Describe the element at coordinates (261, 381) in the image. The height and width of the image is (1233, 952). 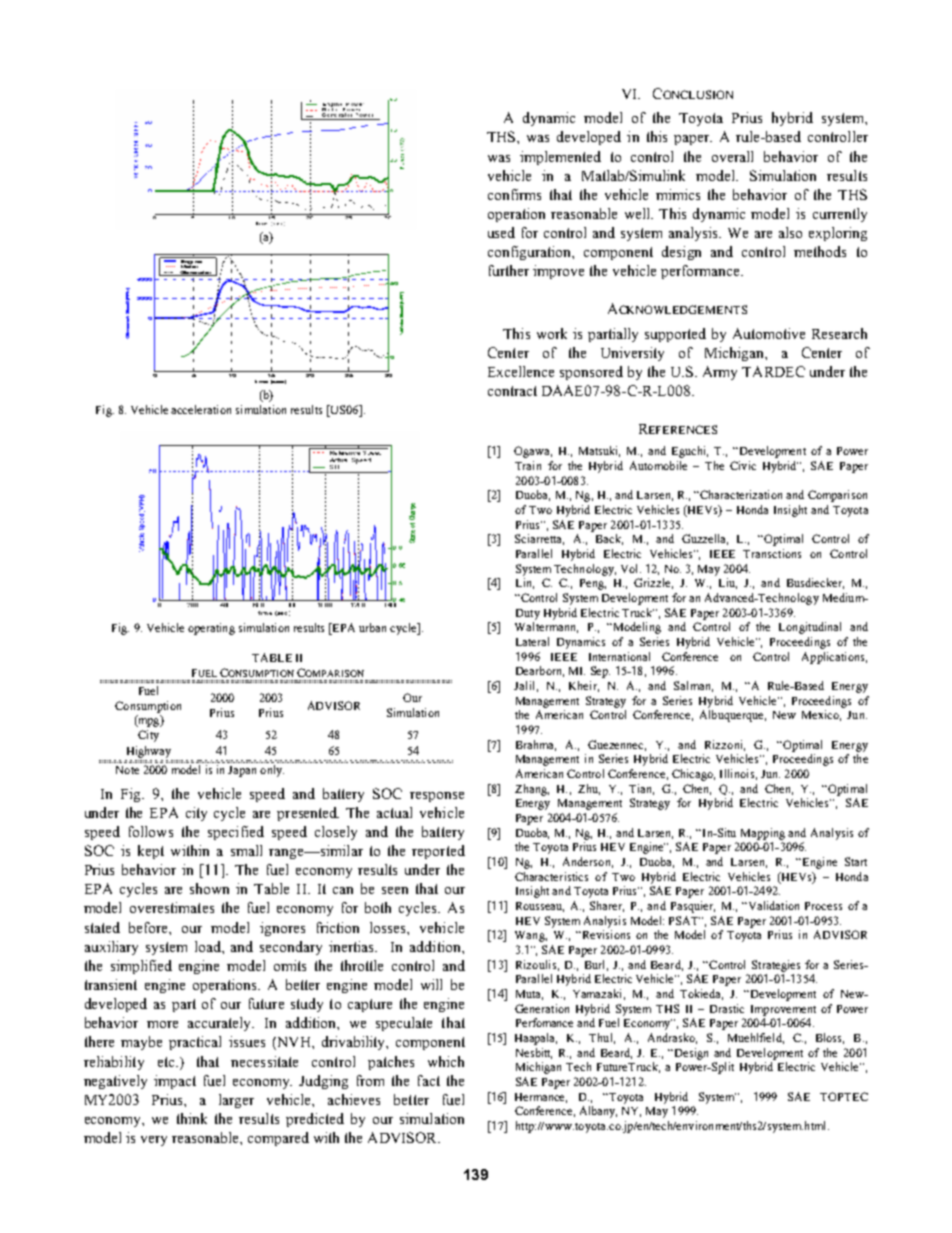
I see `time` at that location.
